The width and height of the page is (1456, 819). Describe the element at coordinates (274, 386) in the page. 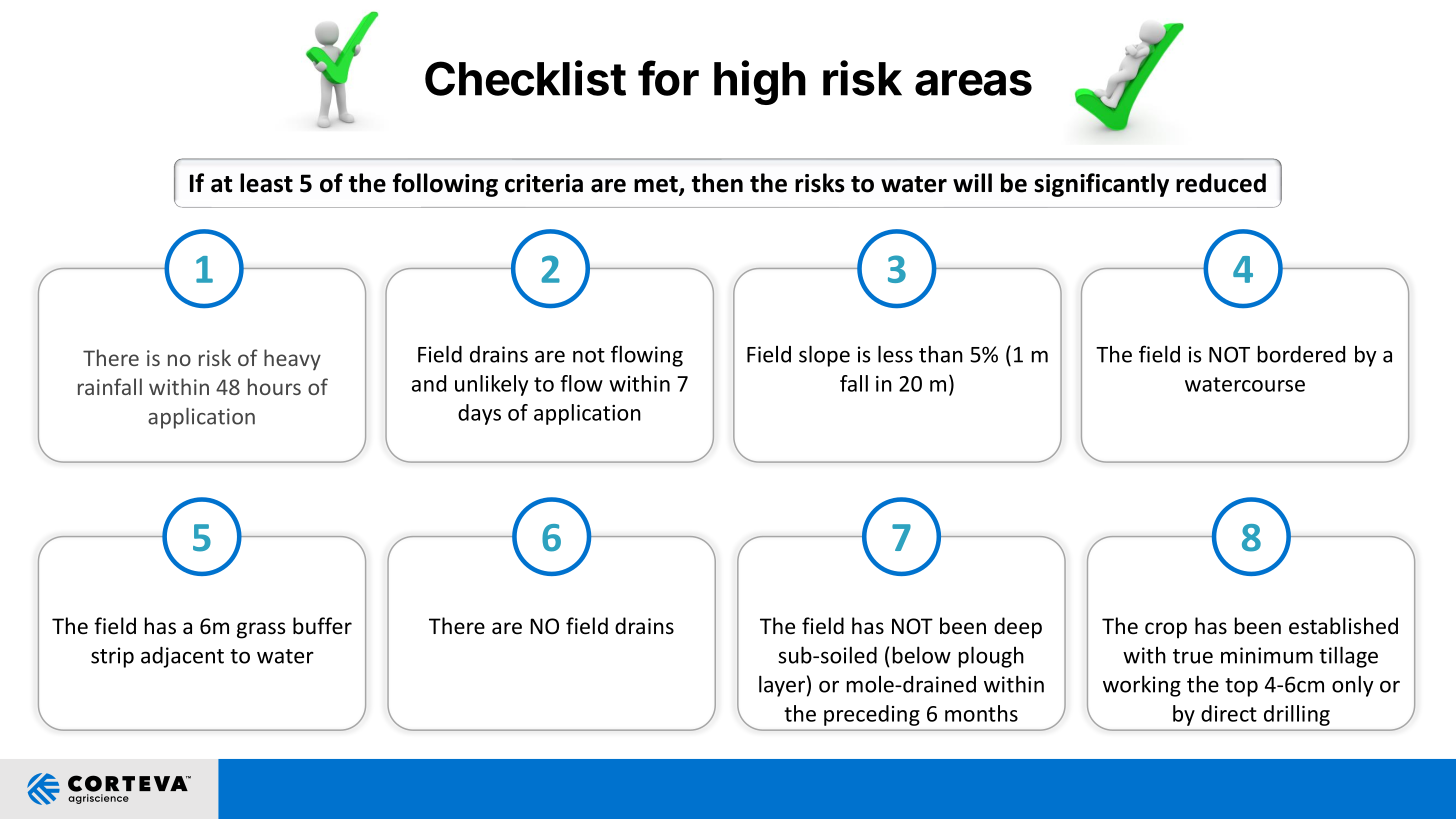

I see `hours` at that location.
